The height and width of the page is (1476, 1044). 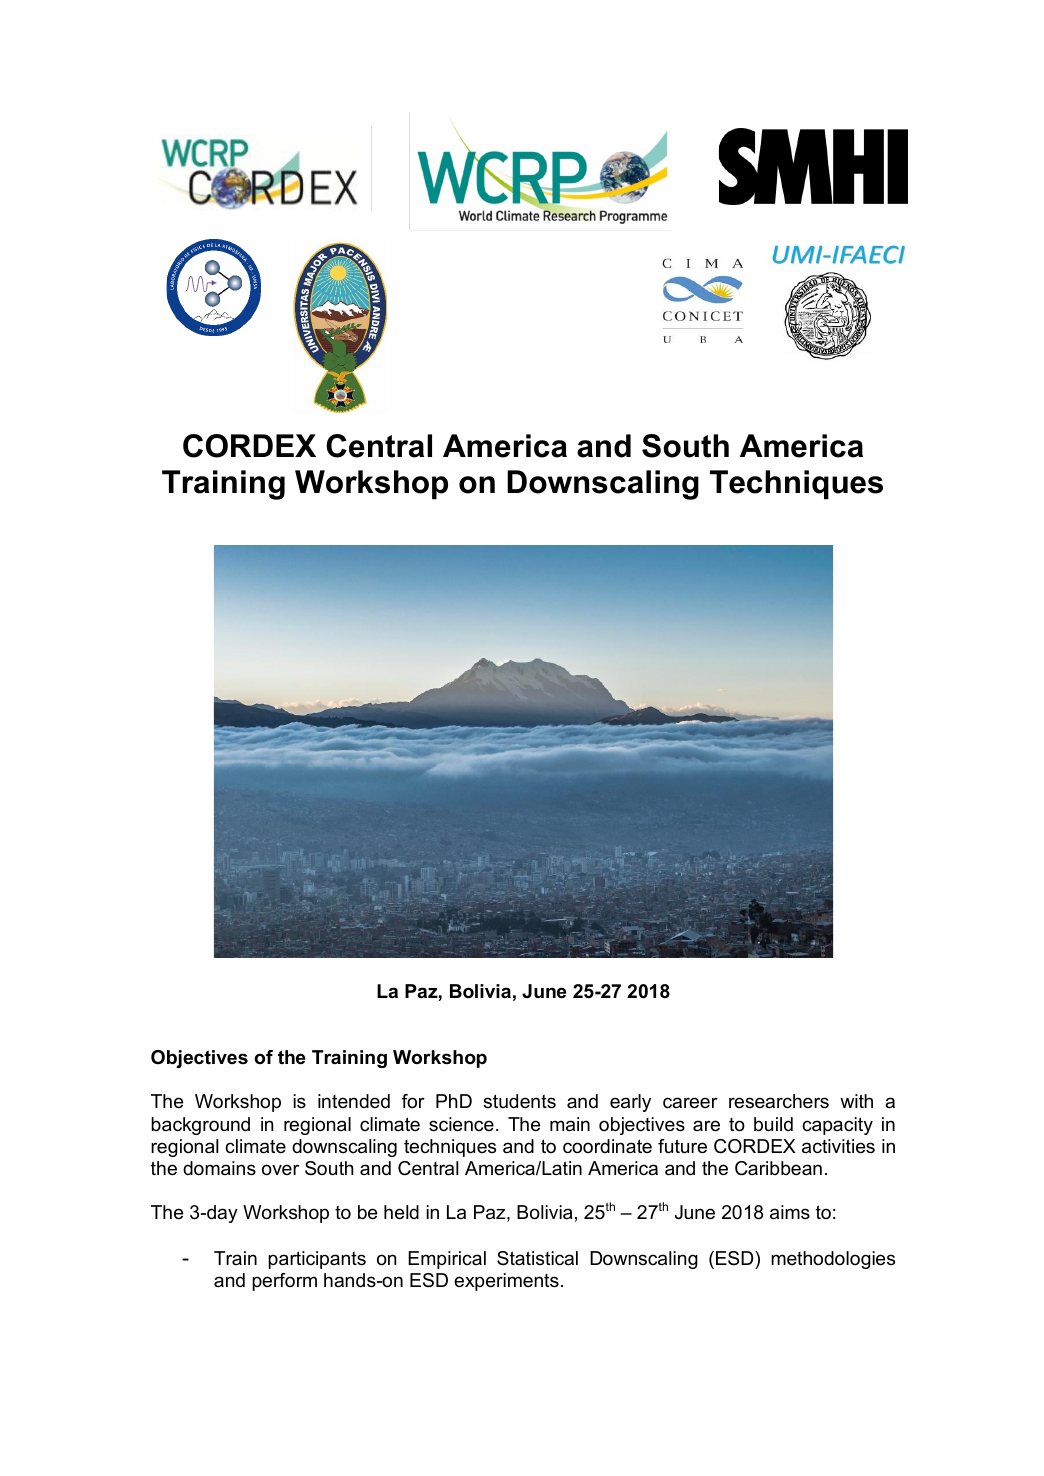 What do you see at coordinates (506, 1282) in the page?
I see `experiments` at bounding box center [506, 1282].
